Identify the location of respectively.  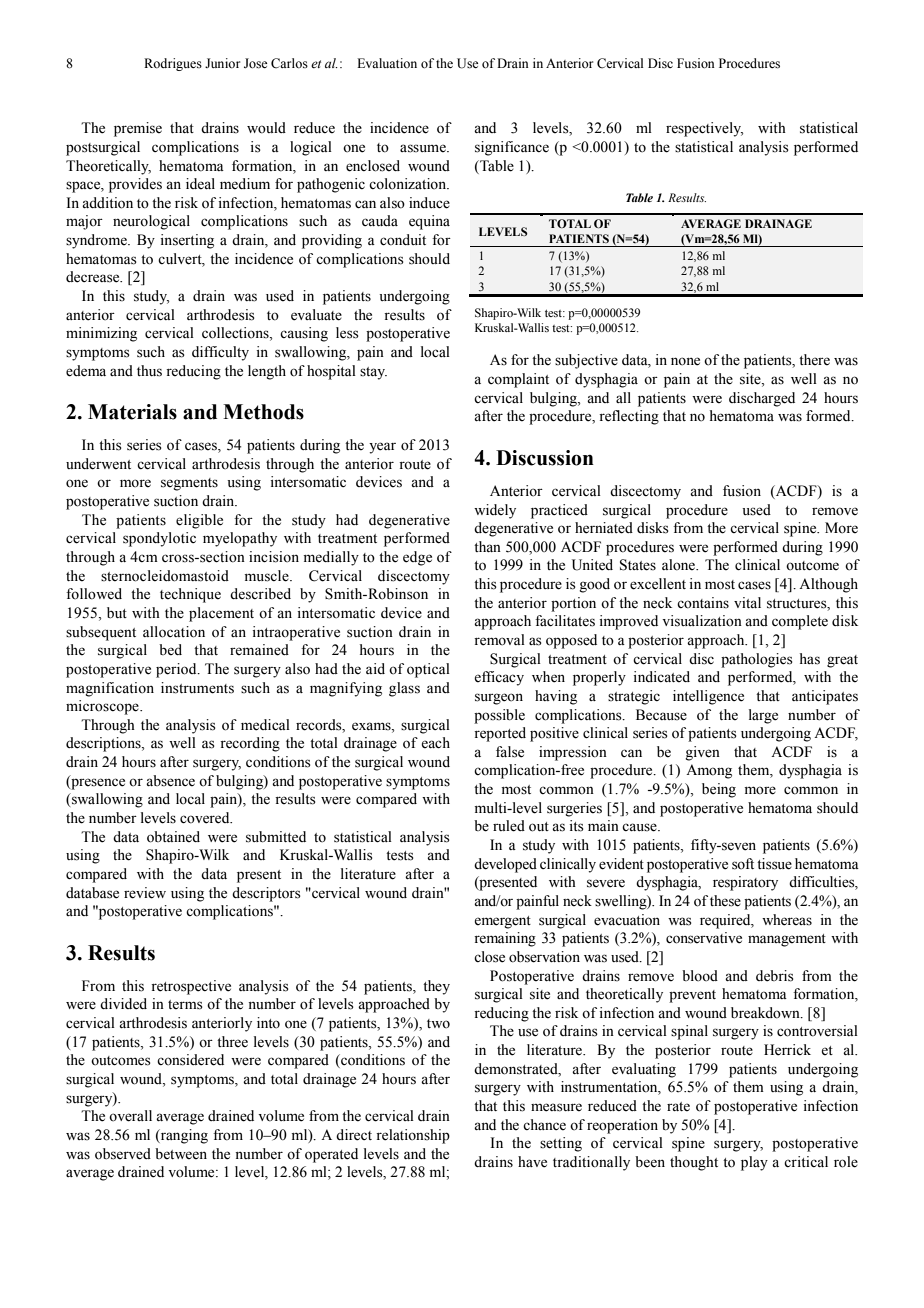
(704, 129).
